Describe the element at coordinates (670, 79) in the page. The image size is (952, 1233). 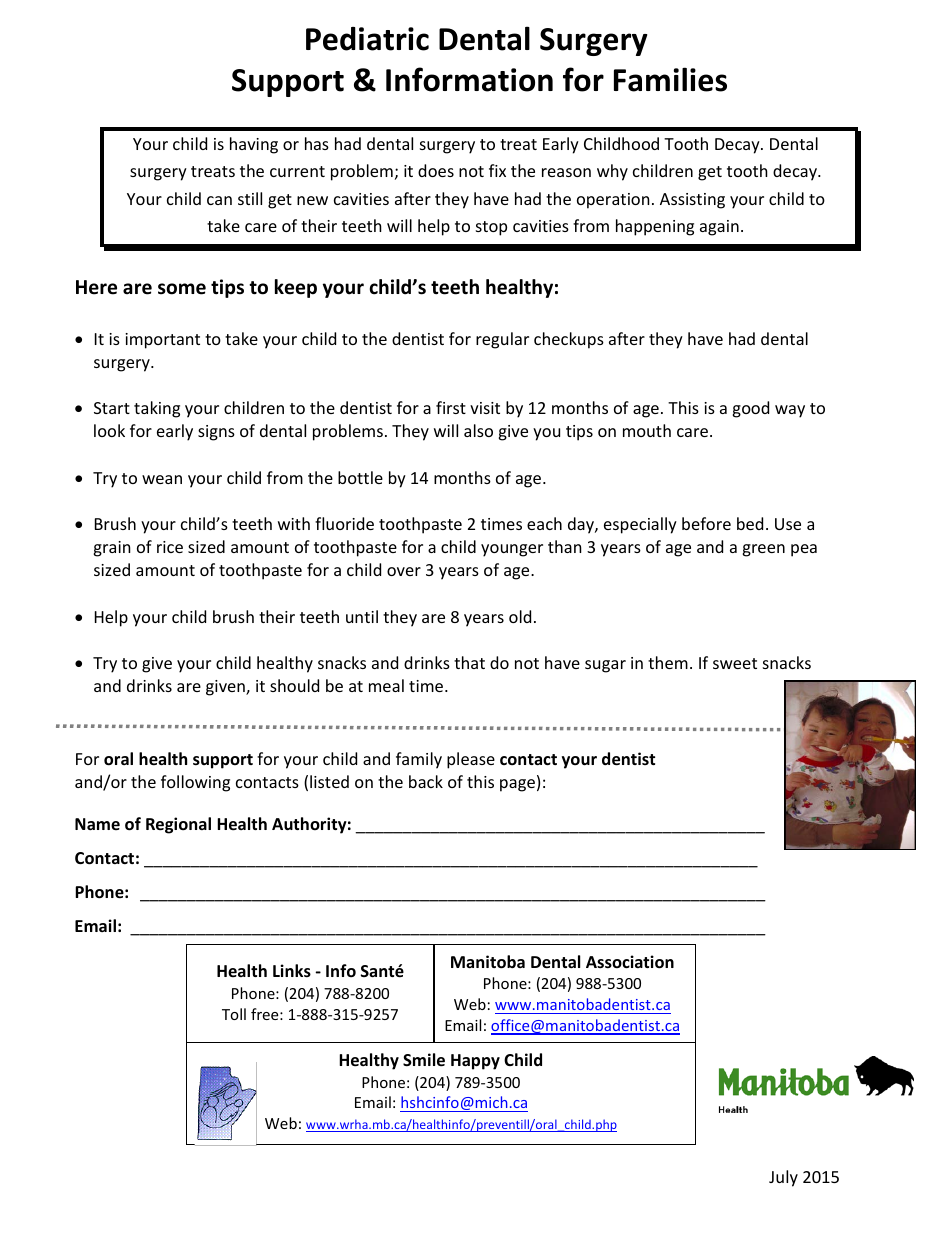
I see `Families` at that location.
